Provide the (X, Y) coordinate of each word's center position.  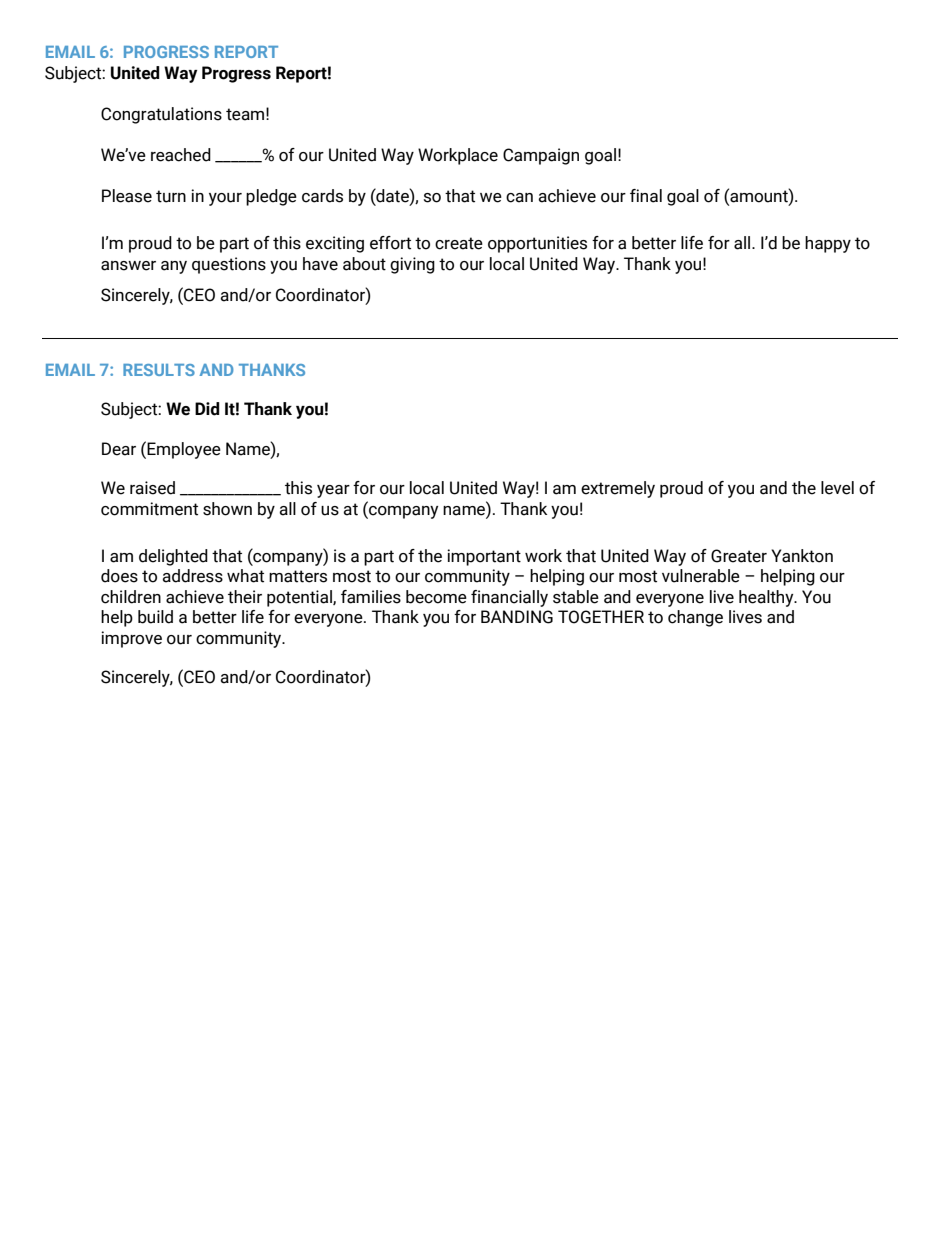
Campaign (541, 156)
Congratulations (161, 115)
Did (207, 409)
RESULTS (159, 370)
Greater (739, 556)
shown (227, 509)
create (459, 243)
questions (229, 265)
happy (828, 244)
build (155, 617)
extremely (618, 489)
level (837, 488)
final (646, 196)
